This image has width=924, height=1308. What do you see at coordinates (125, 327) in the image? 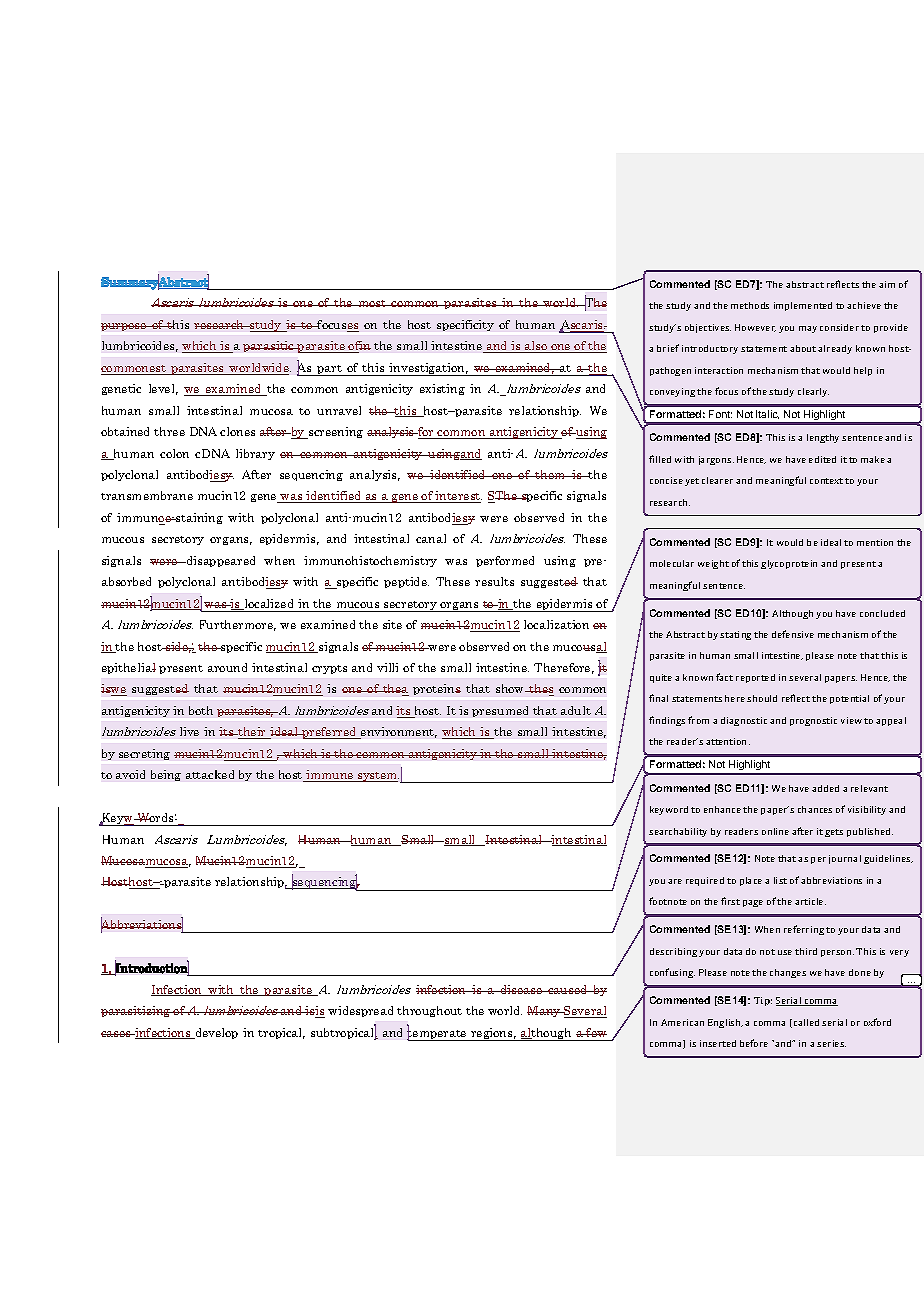
I see `purpose` at bounding box center [125, 327].
